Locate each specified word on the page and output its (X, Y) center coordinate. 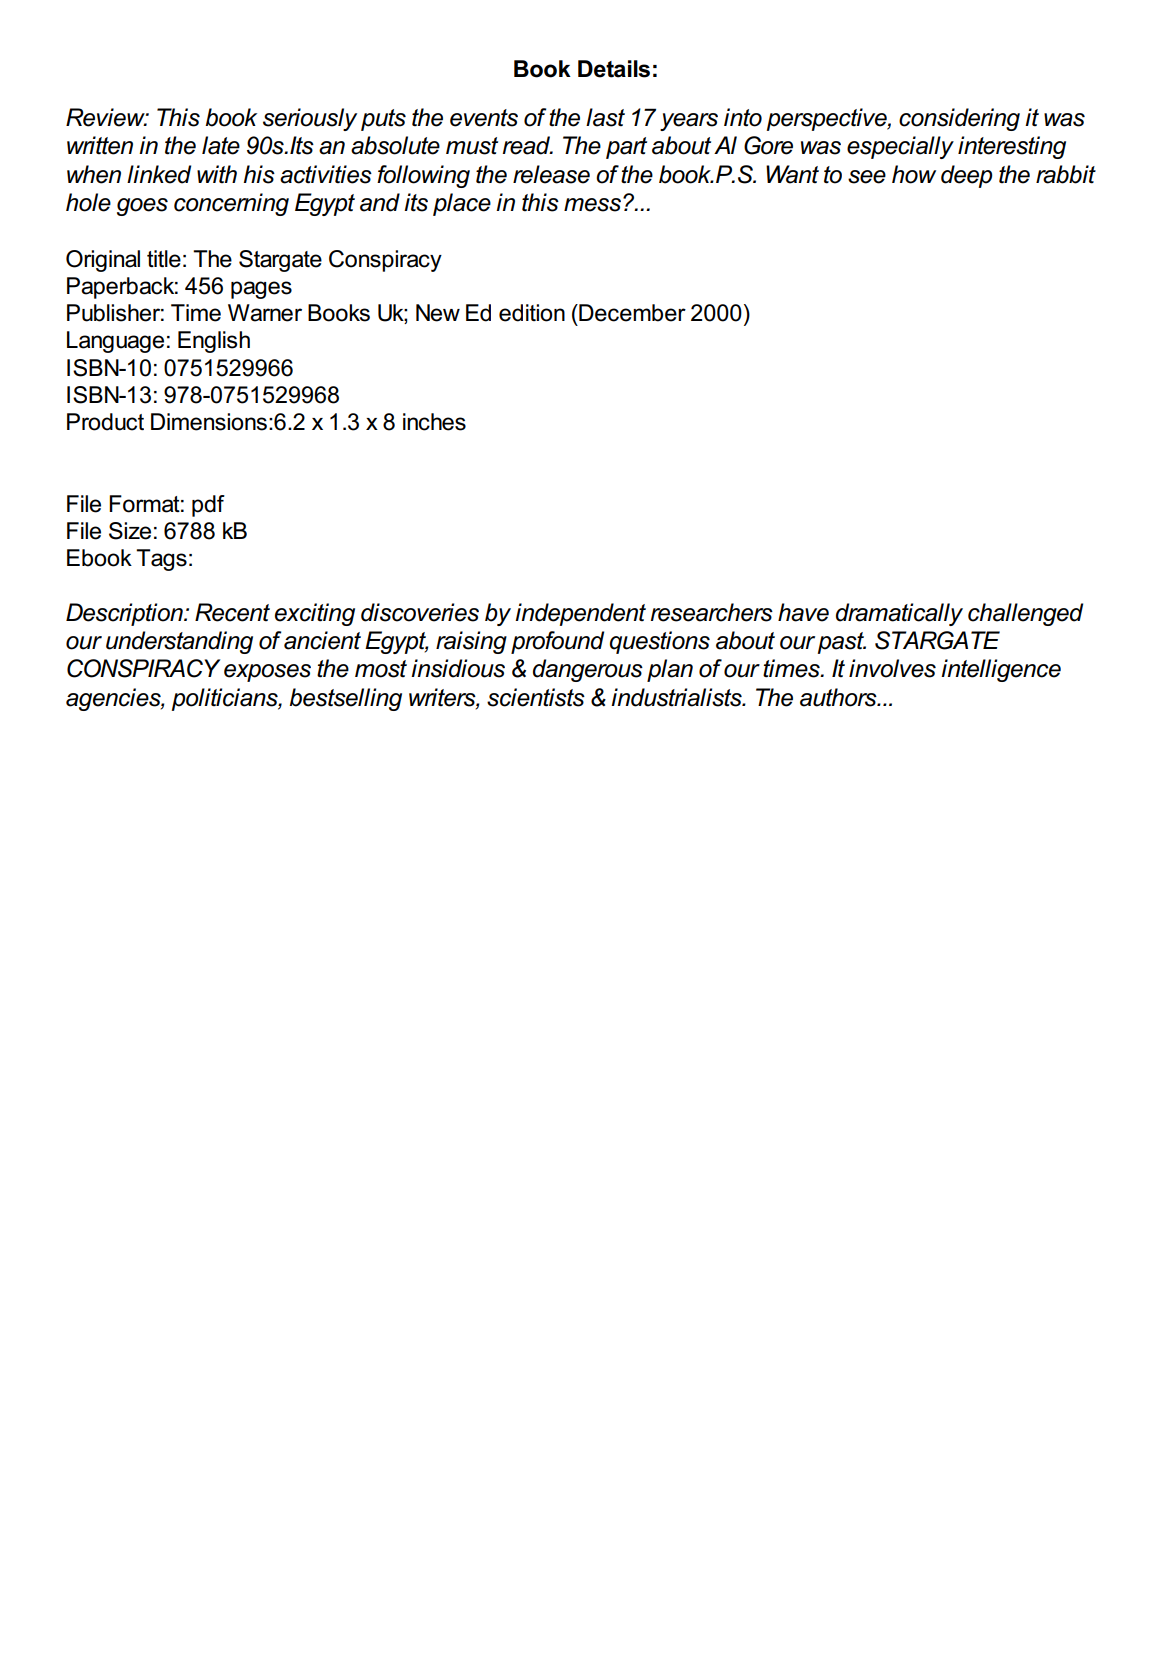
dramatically (899, 614)
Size (130, 531)
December (631, 313)
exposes (267, 673)
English (214, 342)
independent (580, 614)
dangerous (588, 670)
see (867, 177)
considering (959, 119)
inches (434, 422)
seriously (310, 119)
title (164, 259)
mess (592, 205)
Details (614, 69)
